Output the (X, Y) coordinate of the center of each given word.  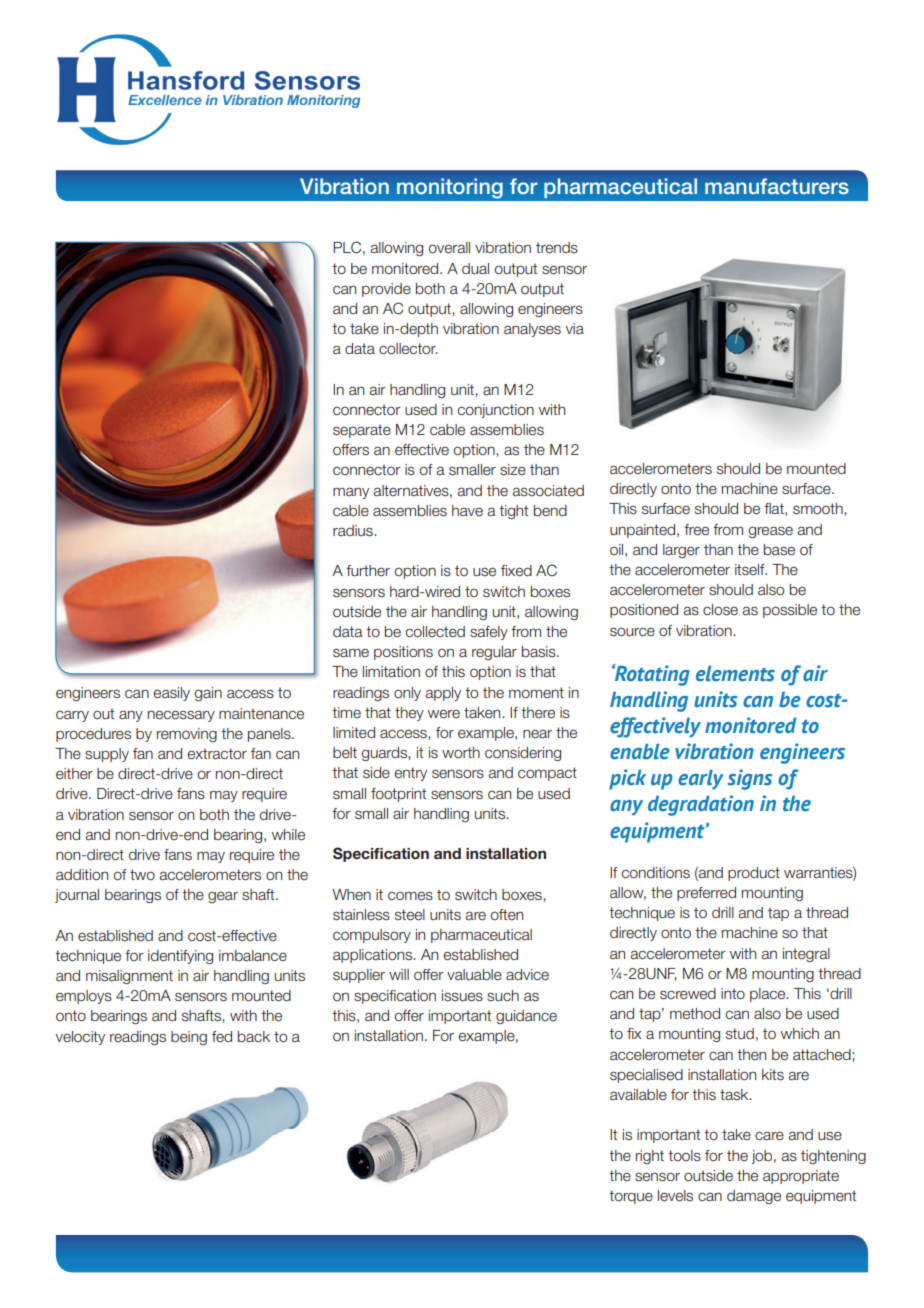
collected (435, 632)
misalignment (129, 977)
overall (449, 248)
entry (411, 774)
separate (362, 431)
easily (172, 694)
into (733, 994)
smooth (819, 509)
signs (750, 779)
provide (386, 290)
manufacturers (777, 186)
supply (107, 755)
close (720, 610)
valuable (474, 975)
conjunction (496, 411)
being (189, 1038)
